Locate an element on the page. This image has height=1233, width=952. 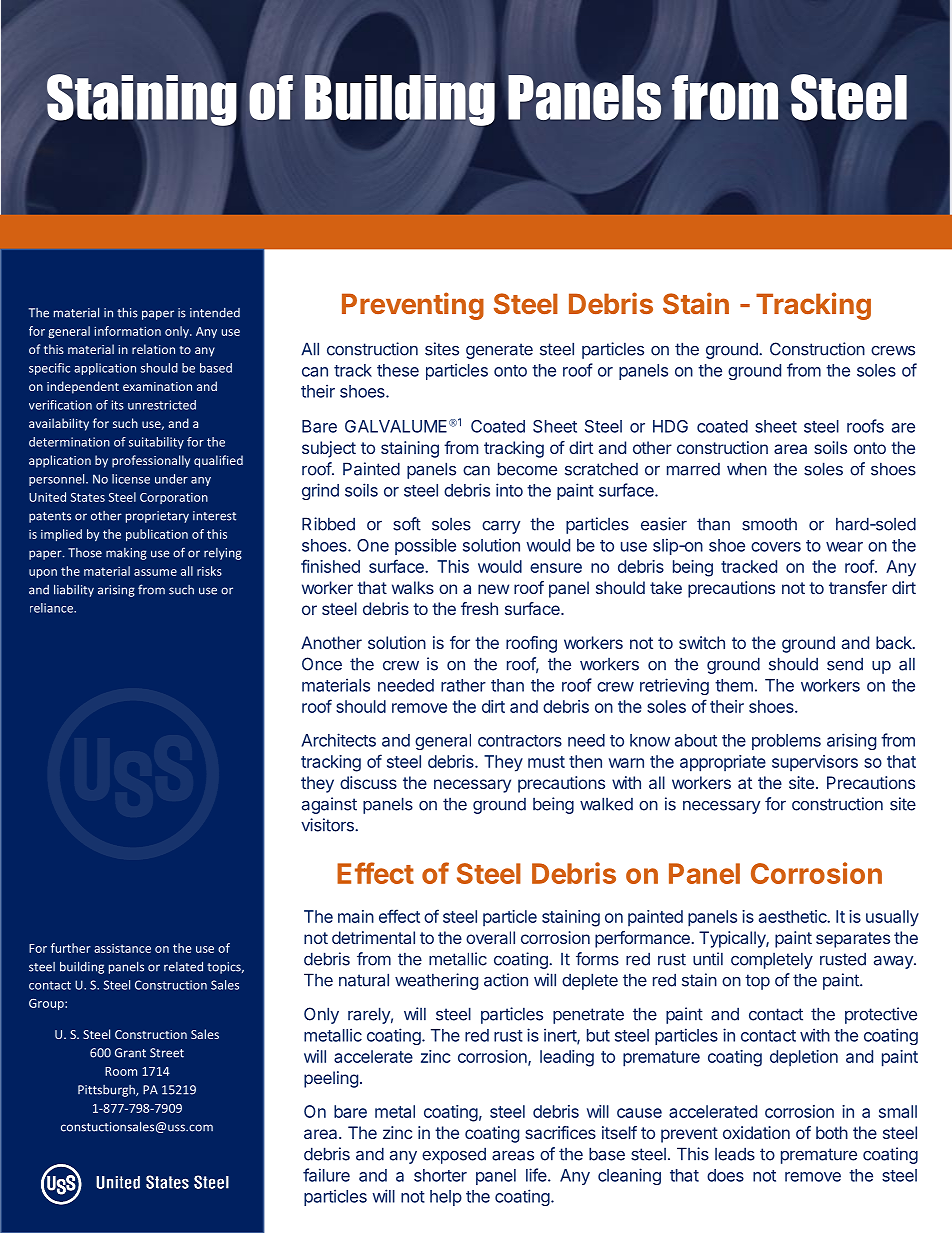
relation is located at coordinates (153, 349).
